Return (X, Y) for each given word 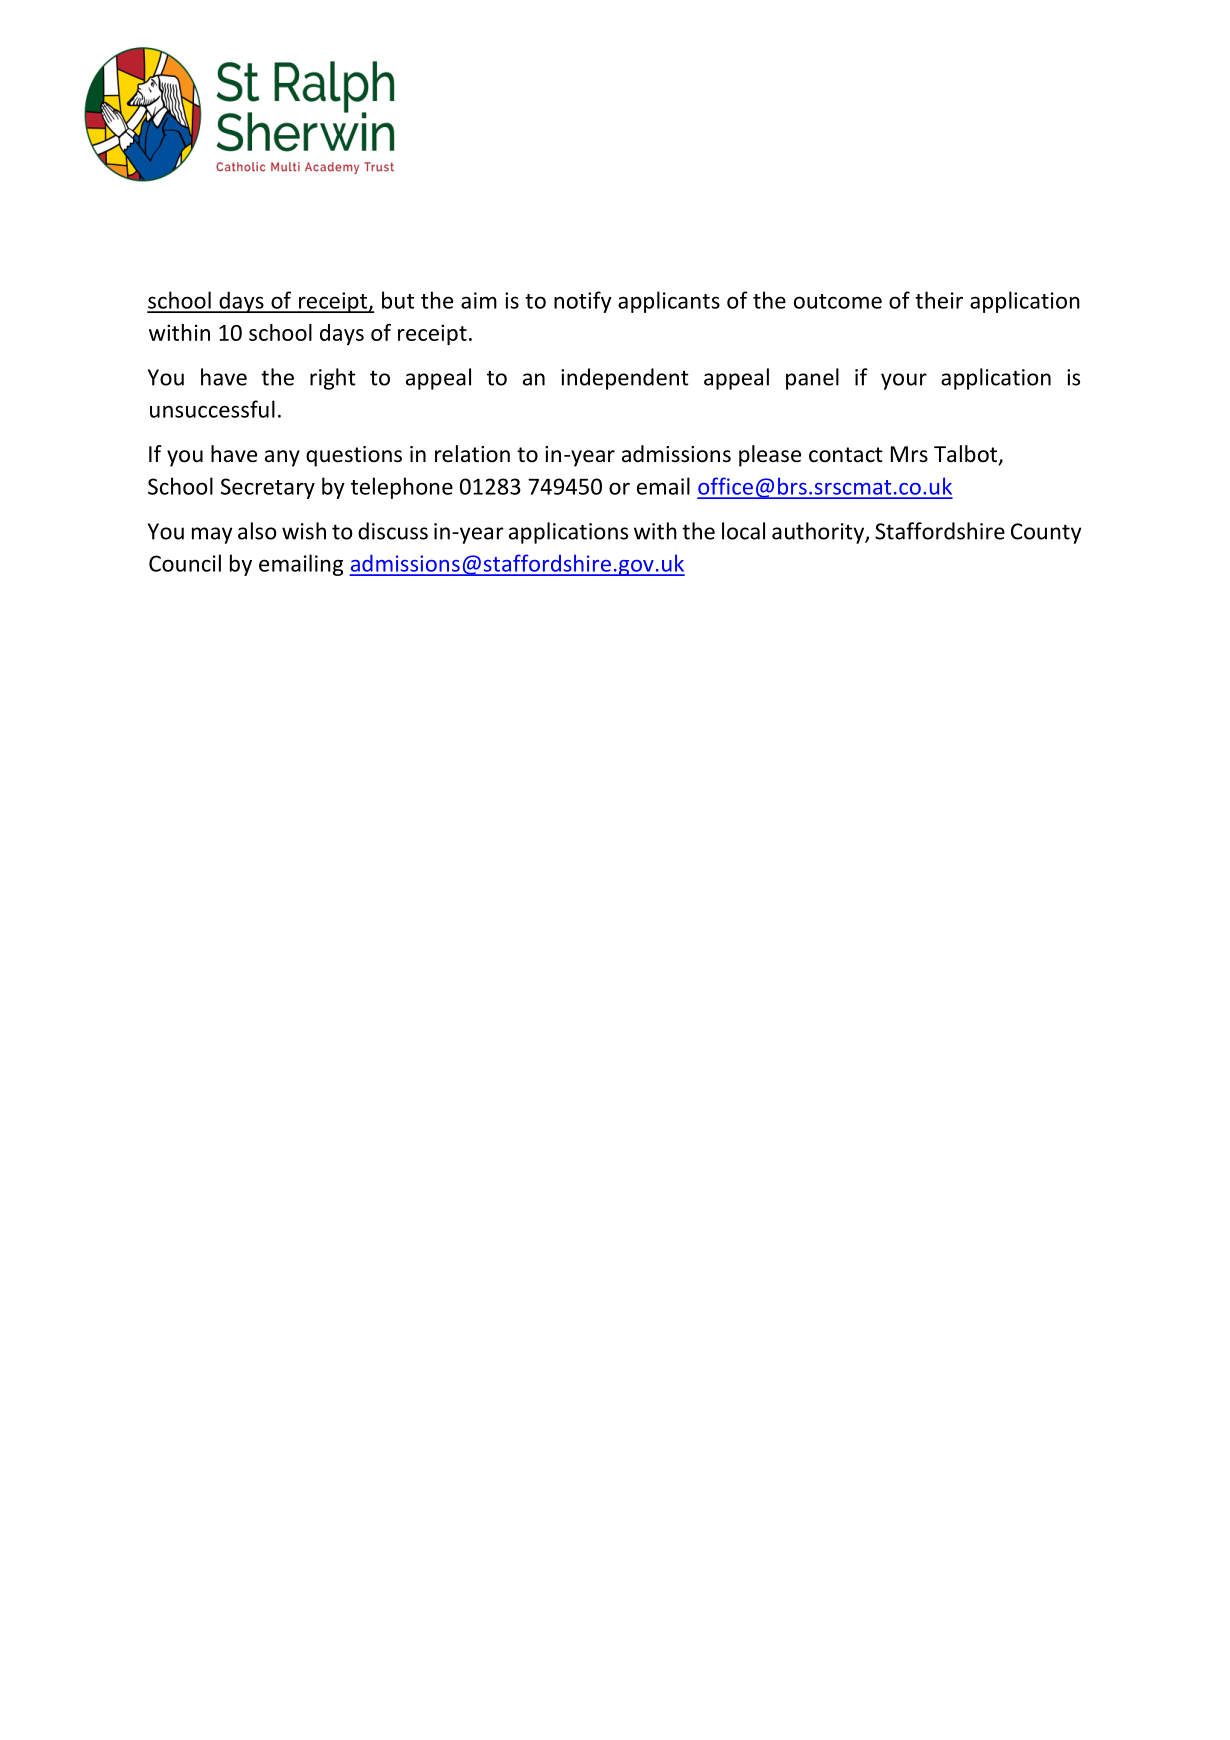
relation (472, 454)
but (398, 300)
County (1046, 533)
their (939, 300)
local (743, 531)
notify (583, 302)
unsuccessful (212, 409)
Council (185, 563)
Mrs (909, 454)
